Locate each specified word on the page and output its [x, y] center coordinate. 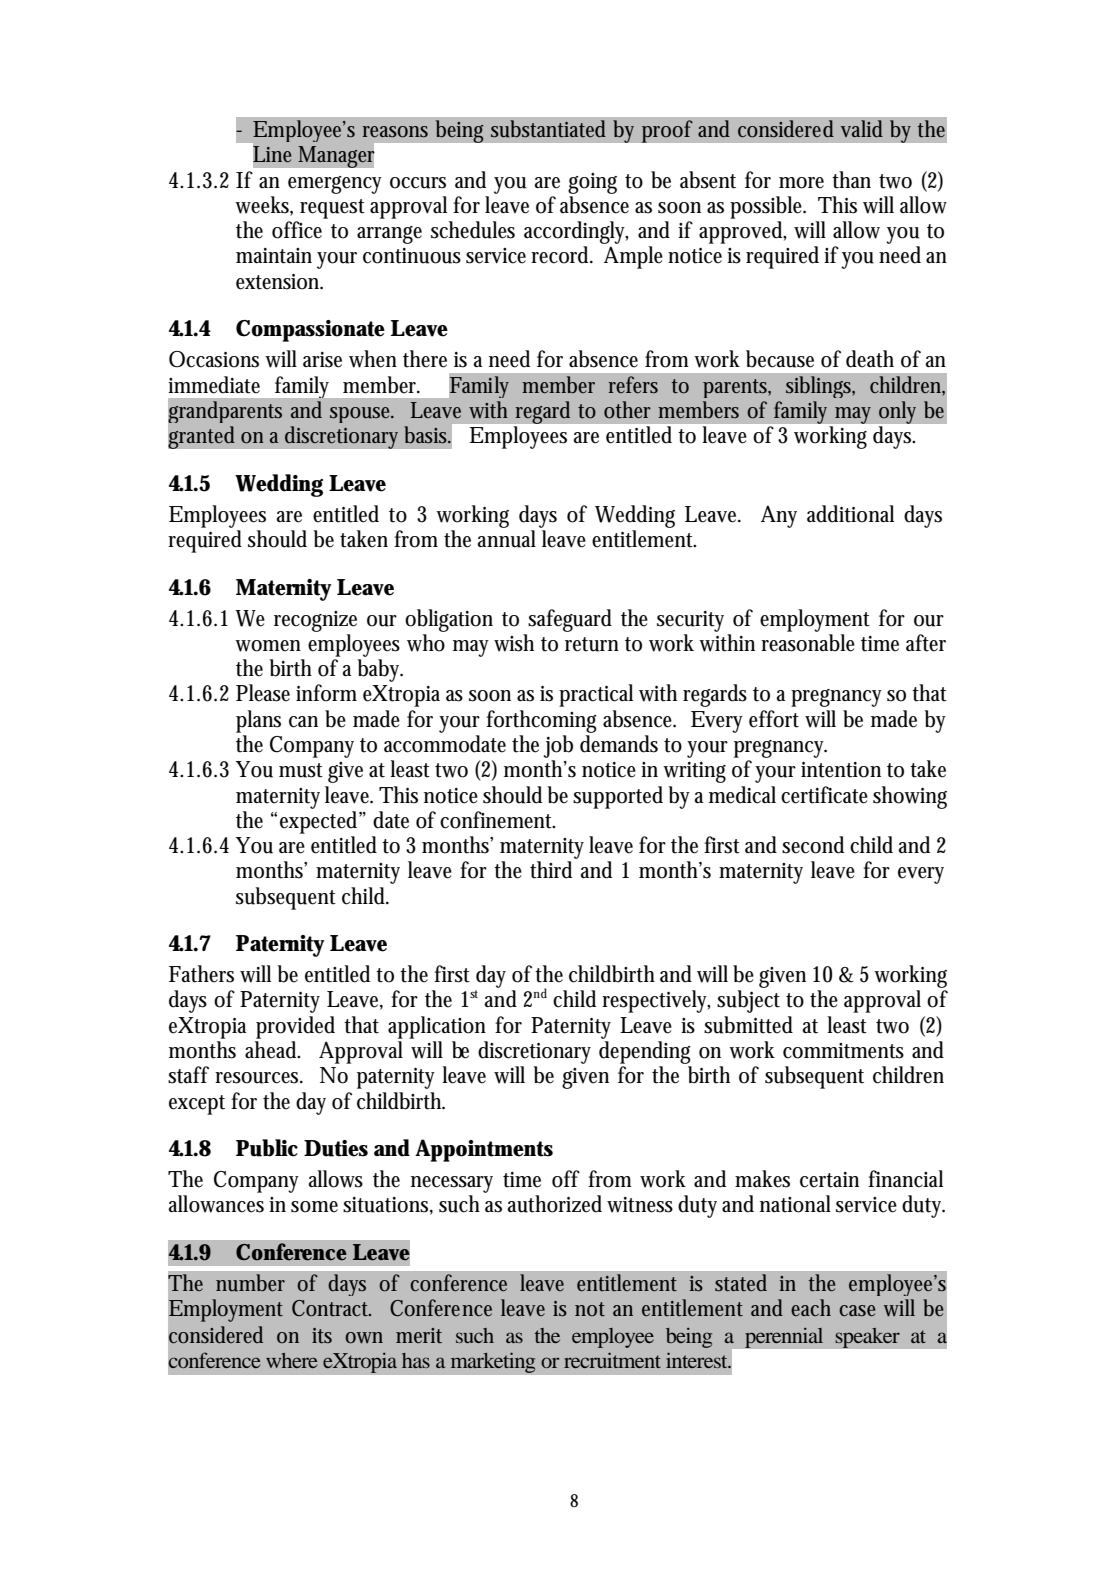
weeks [262, 205]
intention [841, 770]
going [592, 183]
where [291, 1360]
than [851, 180]
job [558, 746]
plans [258, 721]
